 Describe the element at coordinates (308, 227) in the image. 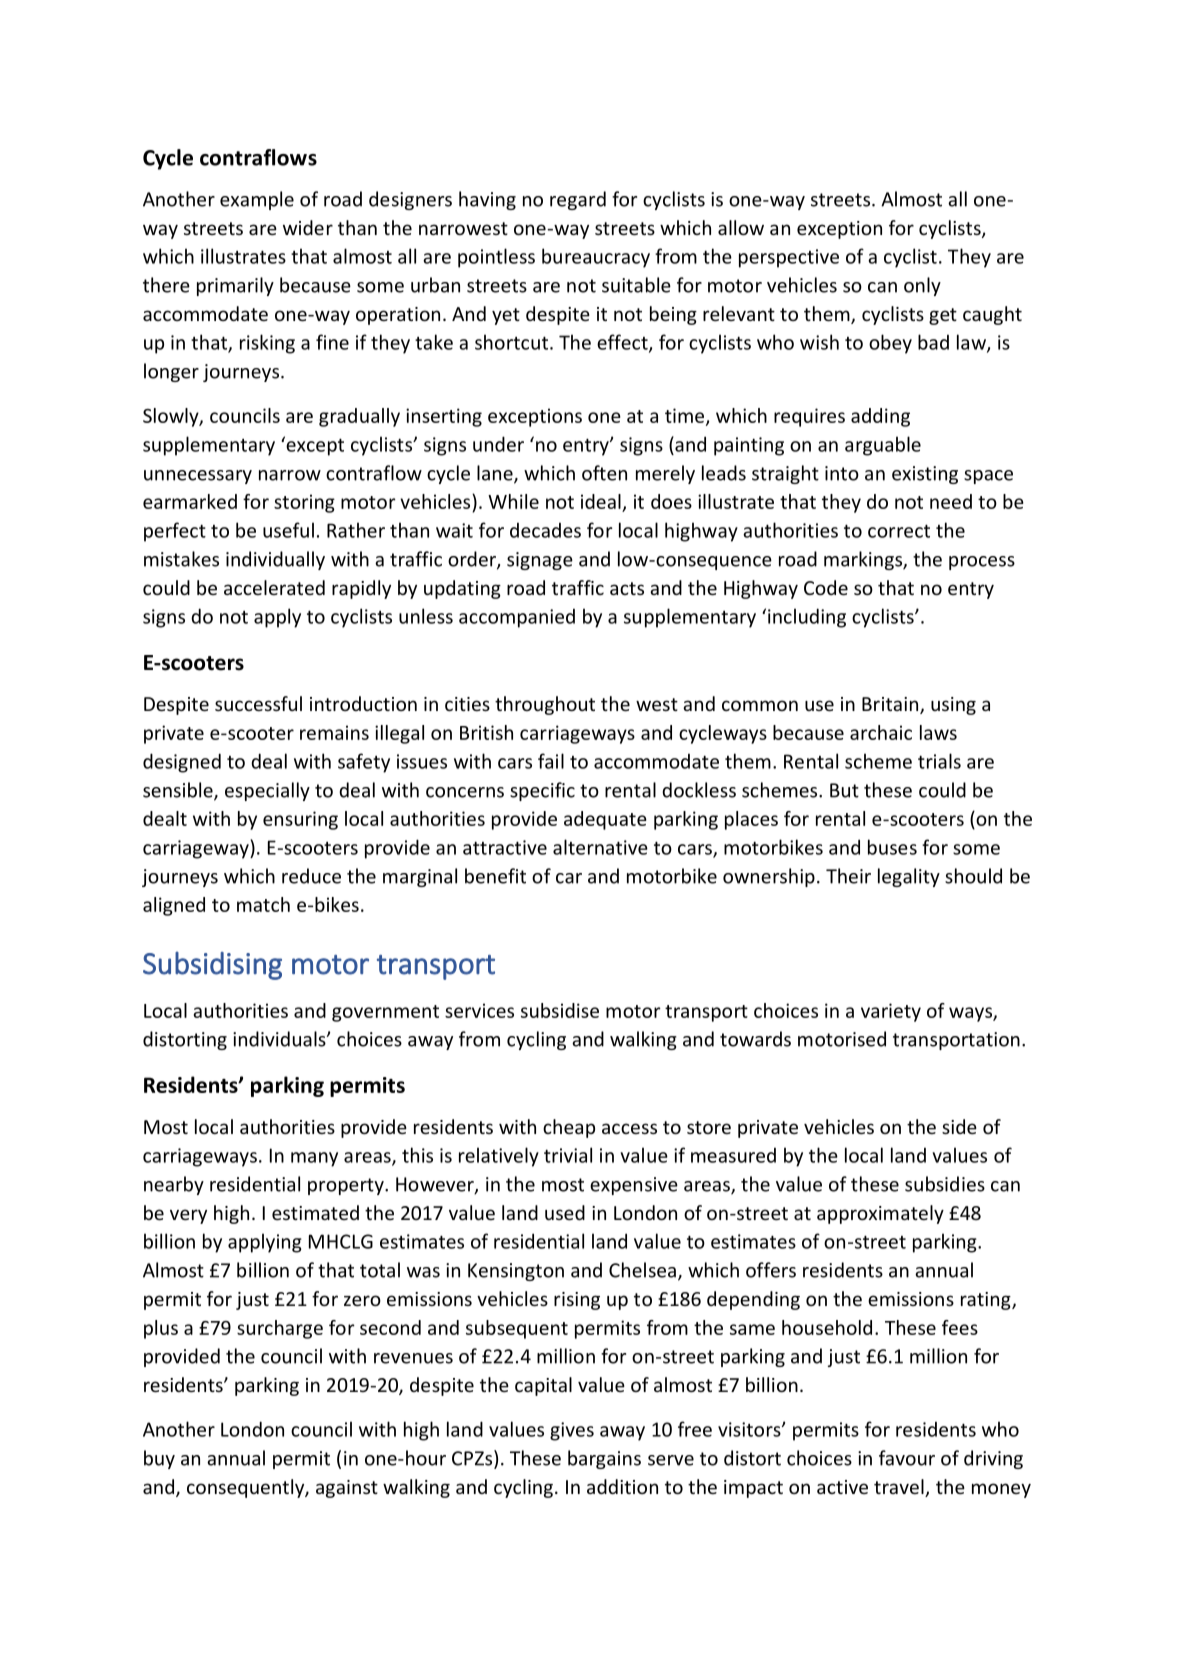

I see `wider` at that location.
